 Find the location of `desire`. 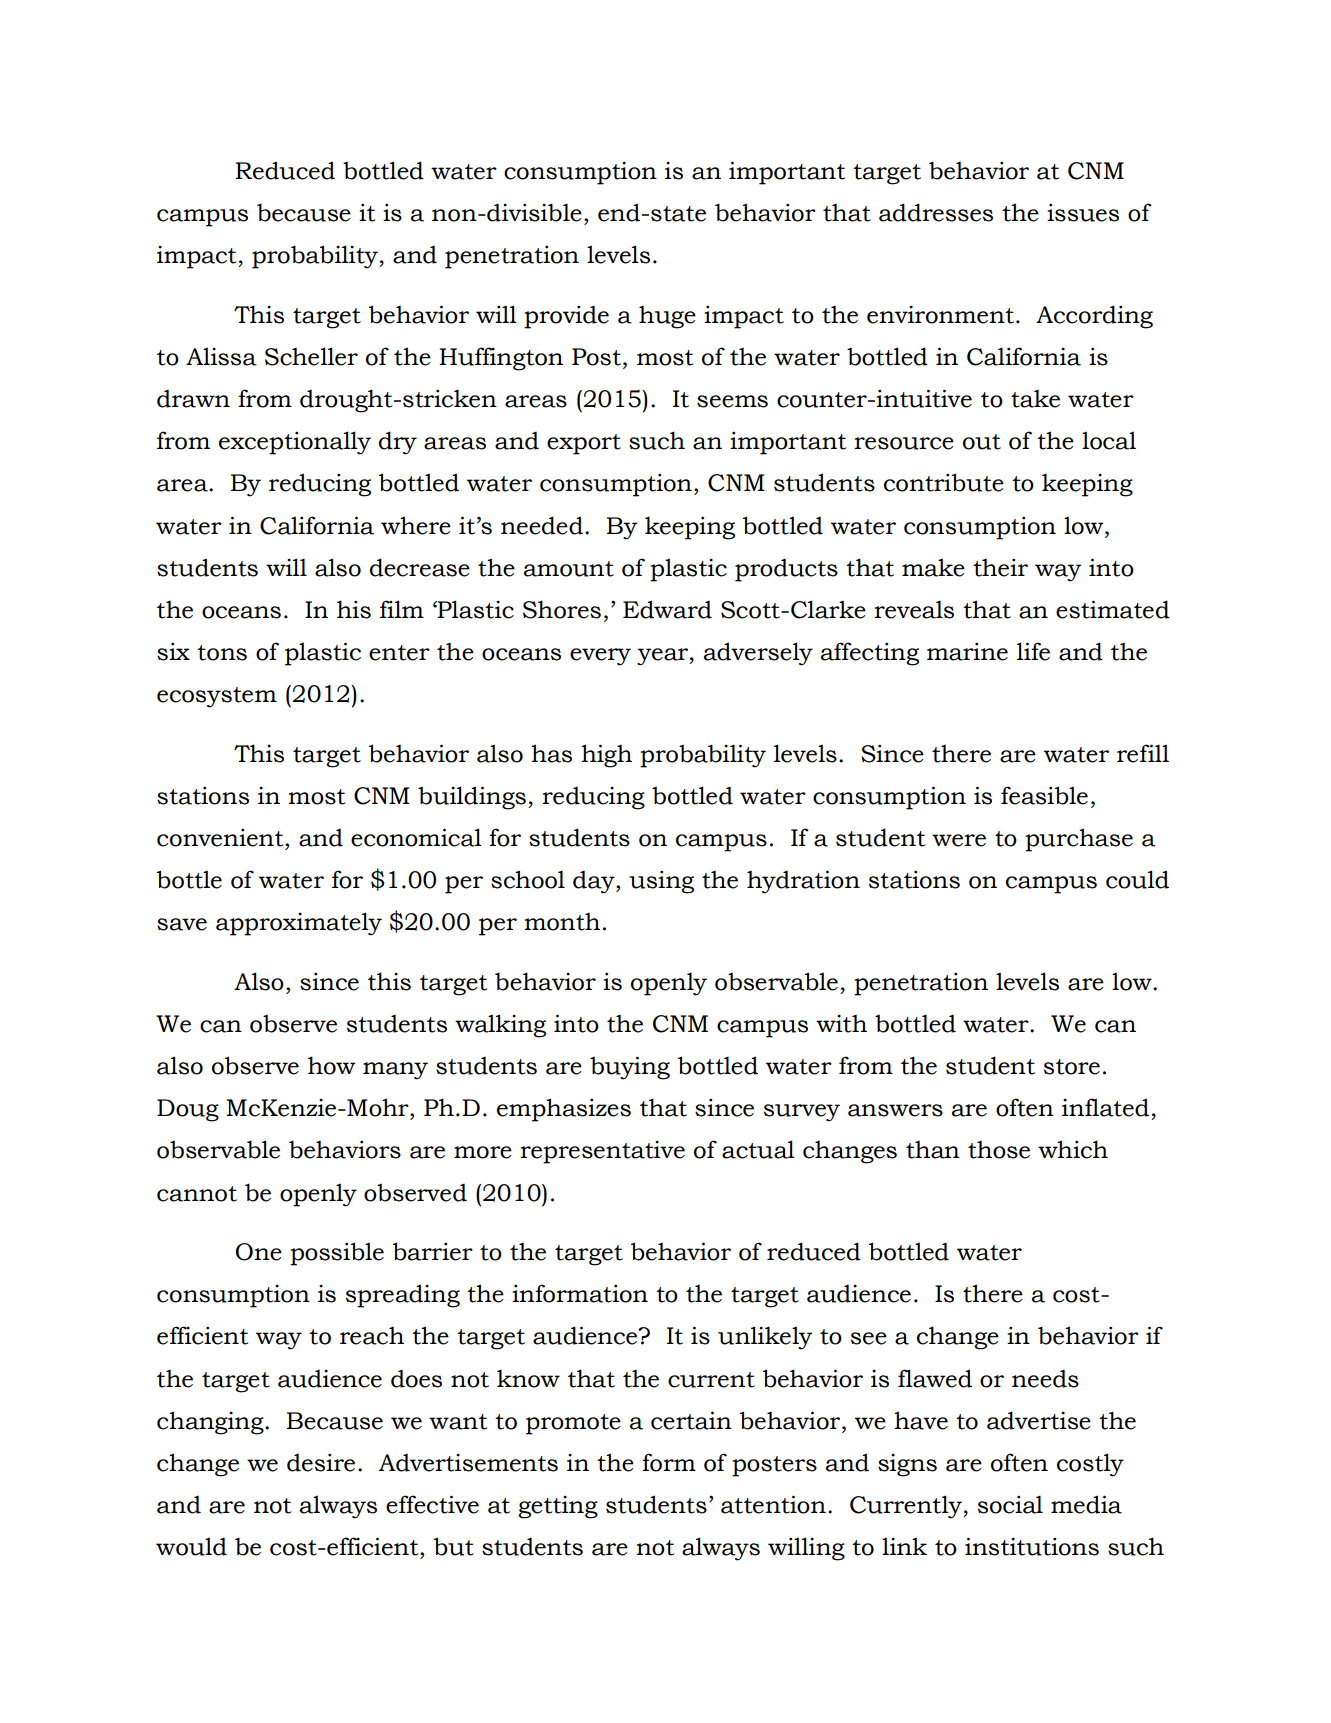

desire is located at coordinates (321, 1462).
